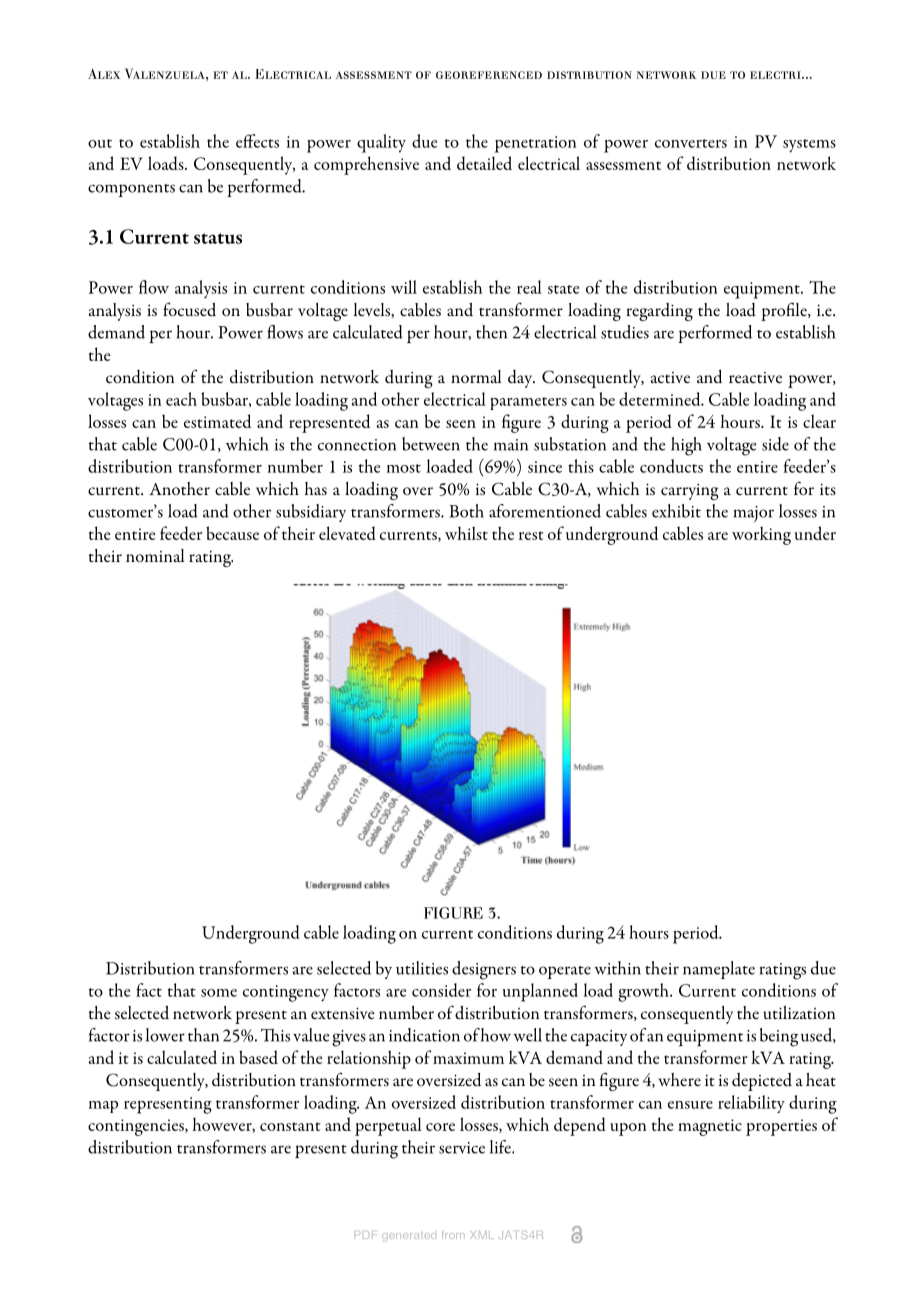  I want to click on nameplate, so click(719, 970).
